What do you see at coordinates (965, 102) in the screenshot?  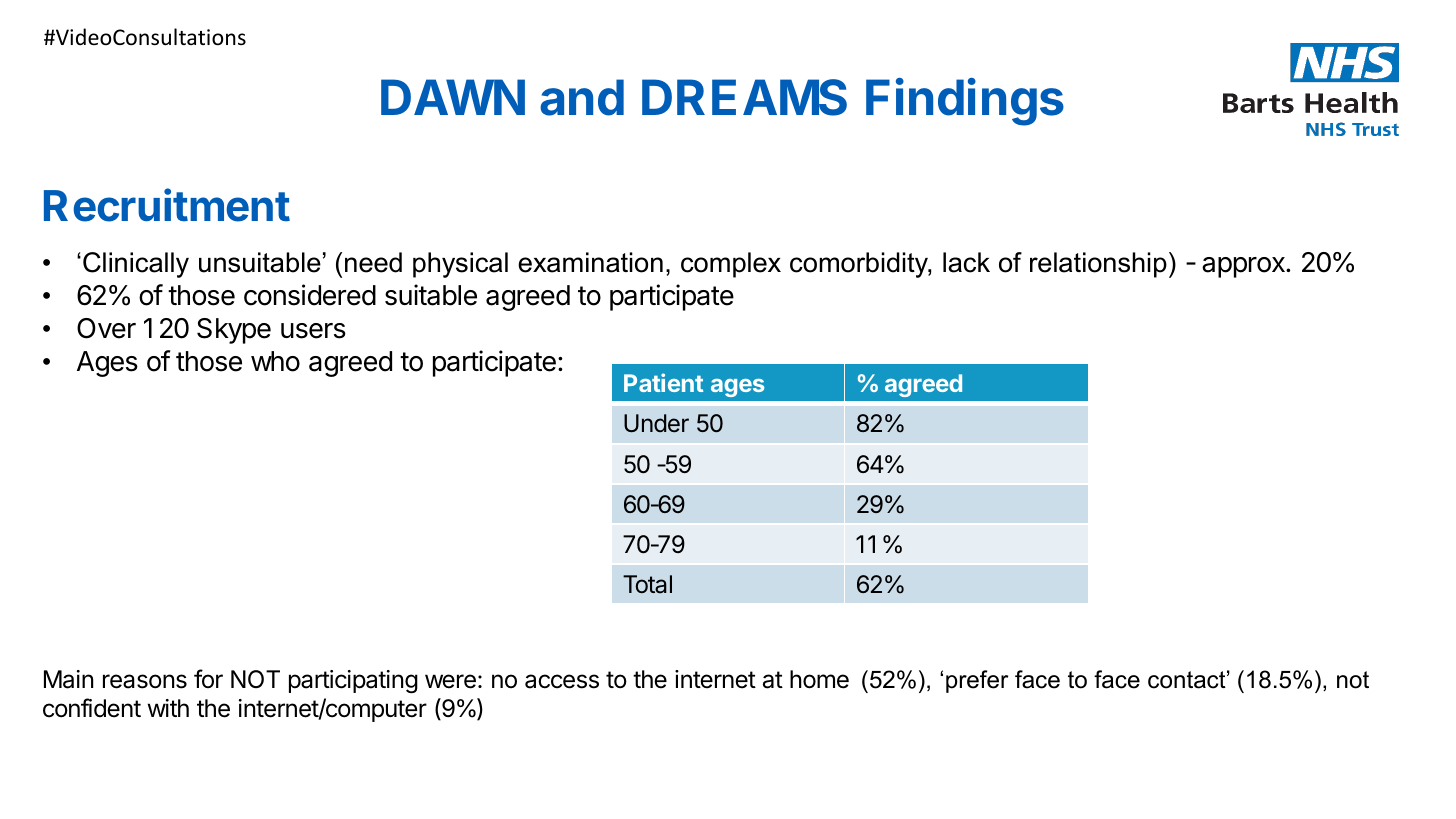 I see `Findings` at bounding box center [965, 102].
